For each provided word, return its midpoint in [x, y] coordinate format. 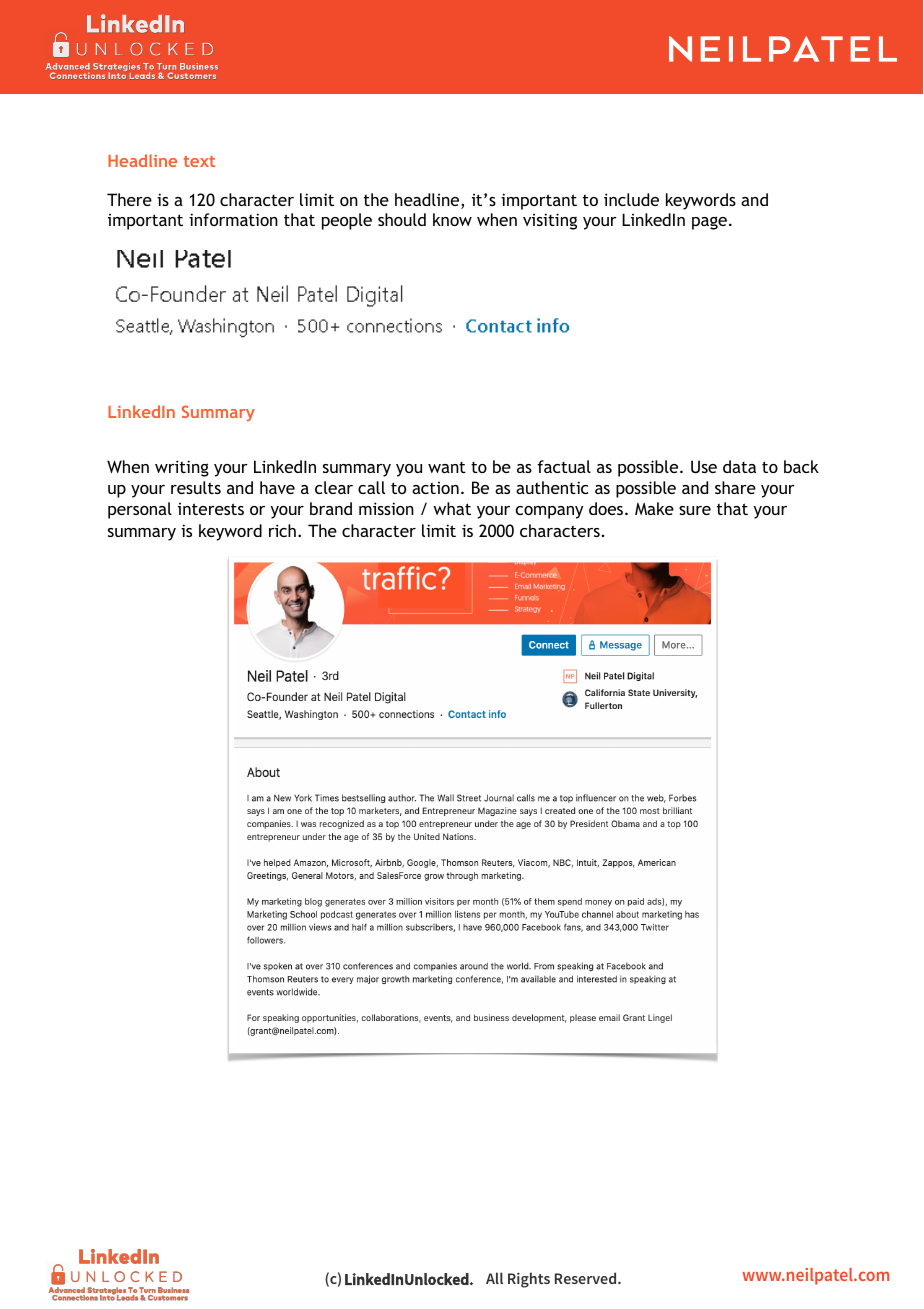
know [452, 219]
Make [654, 508]
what [452, 508]
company [549, 512]
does [607, 508]
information [233, 219]
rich [282, 530]
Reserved [587, 1278]
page [709, 223]
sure [695, 510]
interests [211, 509]
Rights [529, 1280]
